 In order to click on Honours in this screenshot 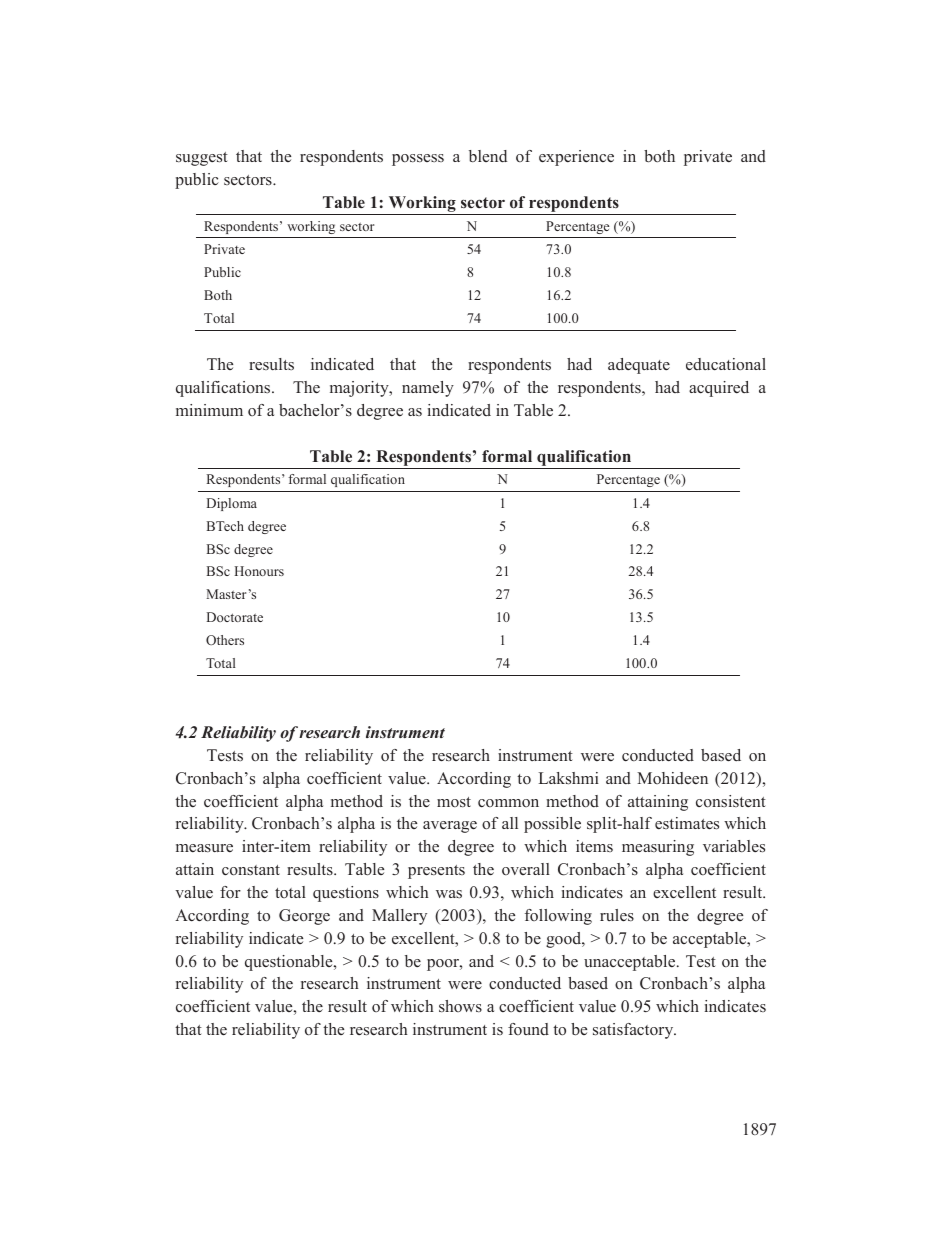, I will do `click(259, 571)`.
